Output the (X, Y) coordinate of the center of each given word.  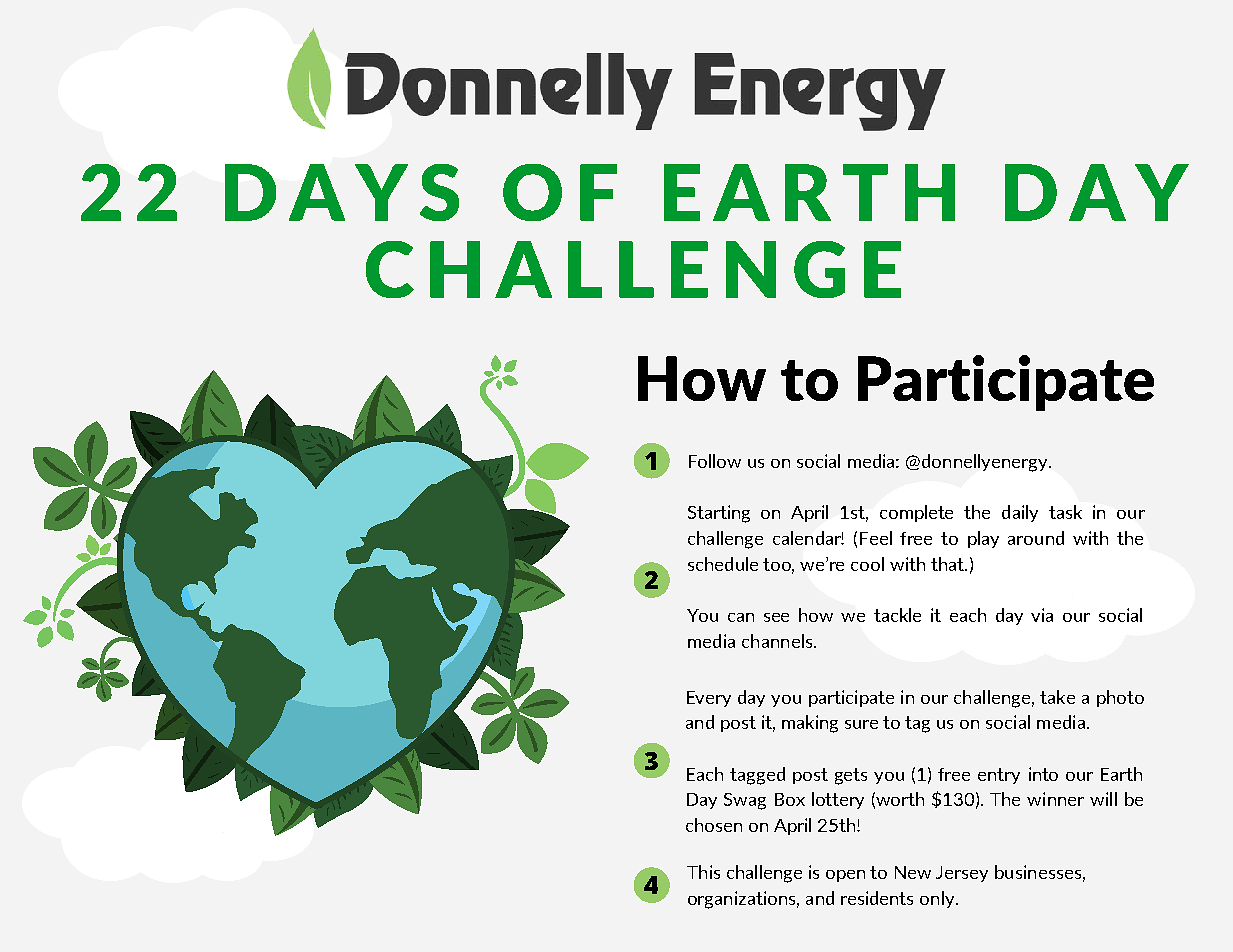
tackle (897, 615)
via (1042, 615)
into (1043, 774)
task (1065, 512)
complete (916, 513)
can (741, 617)
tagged (757, 776)
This (703, 872)
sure (861, 724)
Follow (715, 461)
